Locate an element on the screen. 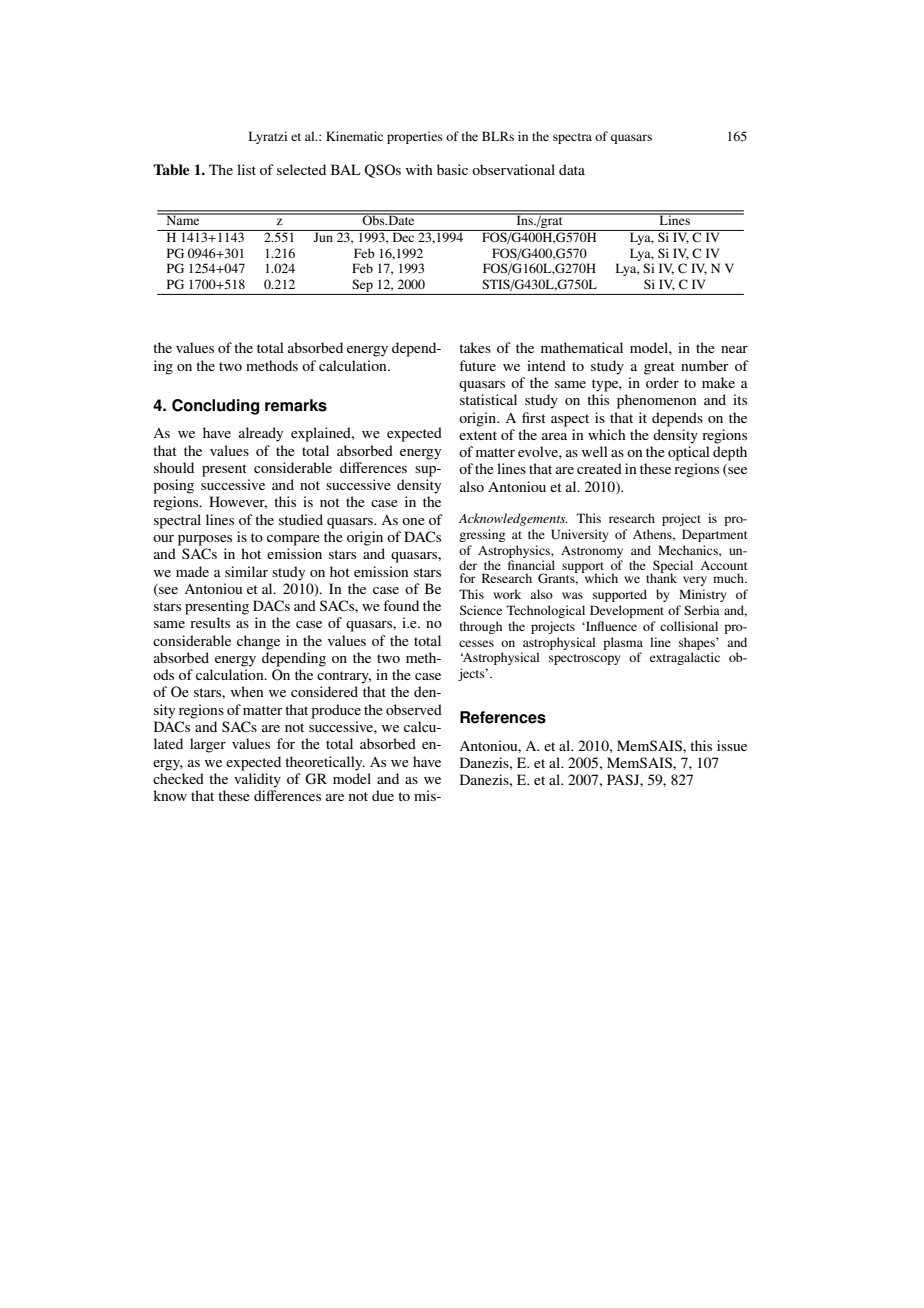  through is located at coordinates (481, 627).
